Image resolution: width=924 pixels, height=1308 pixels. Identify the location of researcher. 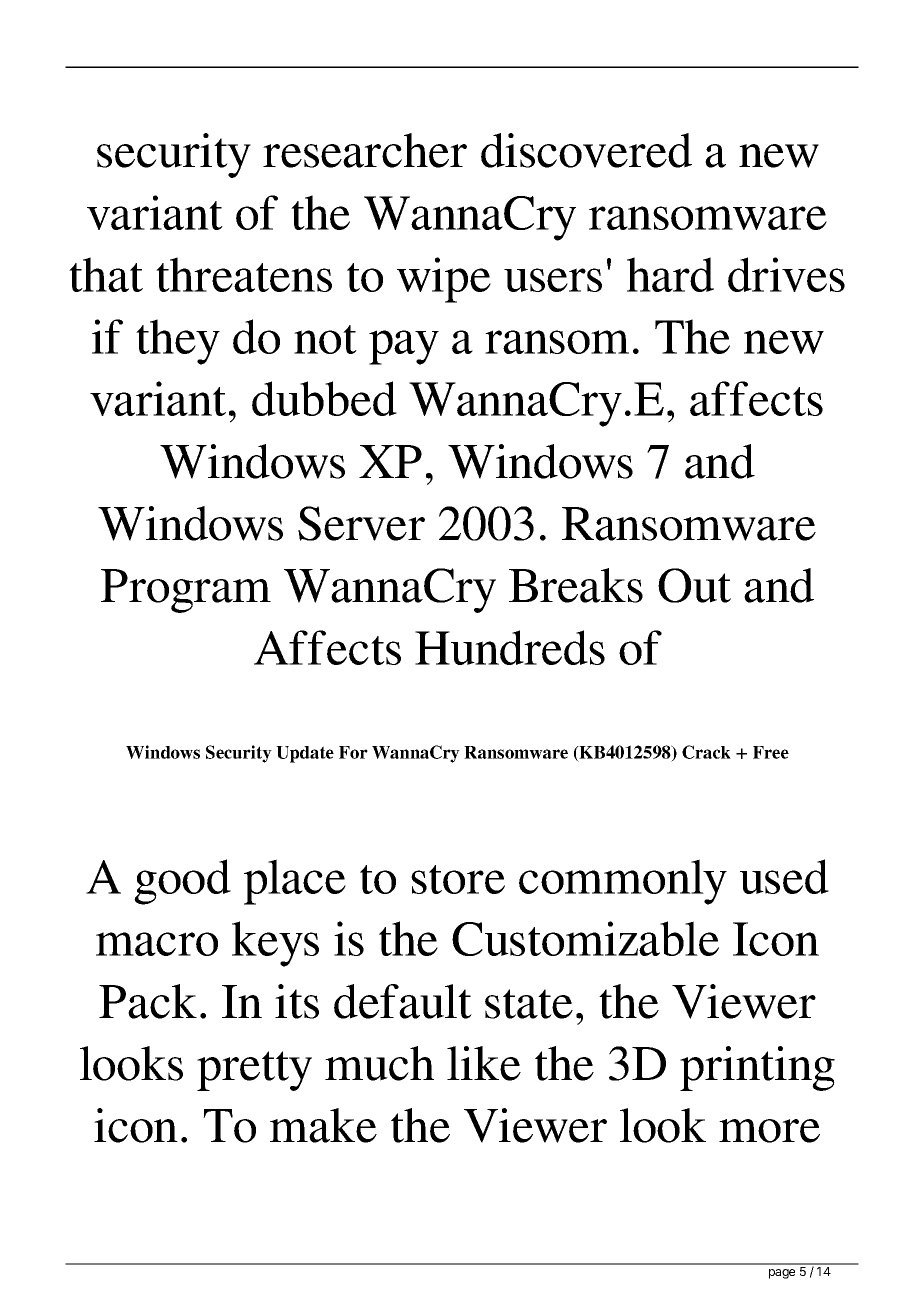
(365, 150).
